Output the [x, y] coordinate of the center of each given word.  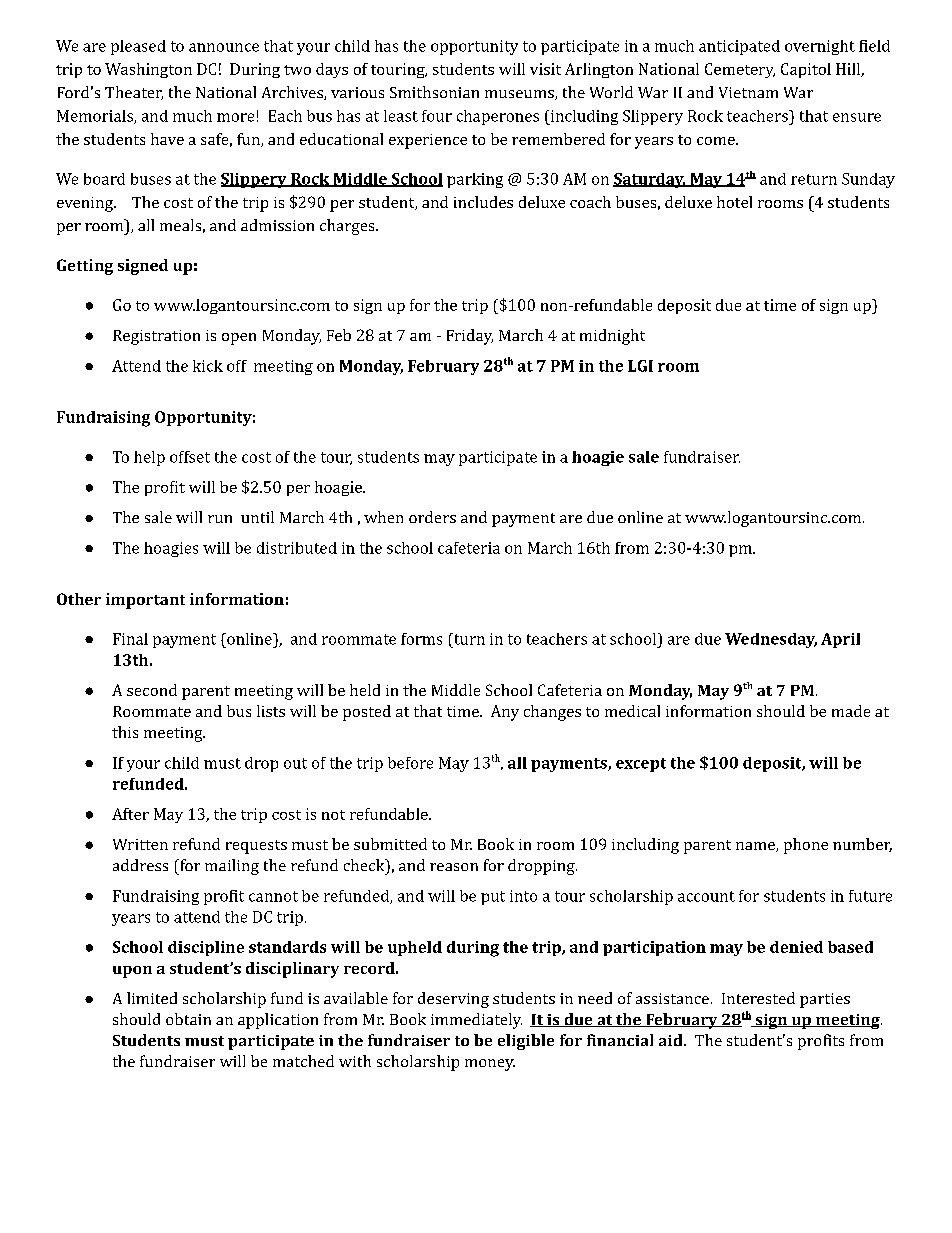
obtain [188, 1019]
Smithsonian [434, 92]
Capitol [806, 70]
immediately [476, 1021]
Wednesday [771, 640]
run [220, 519]
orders [432, 517]
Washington [148, 70]
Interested [758, 998]
